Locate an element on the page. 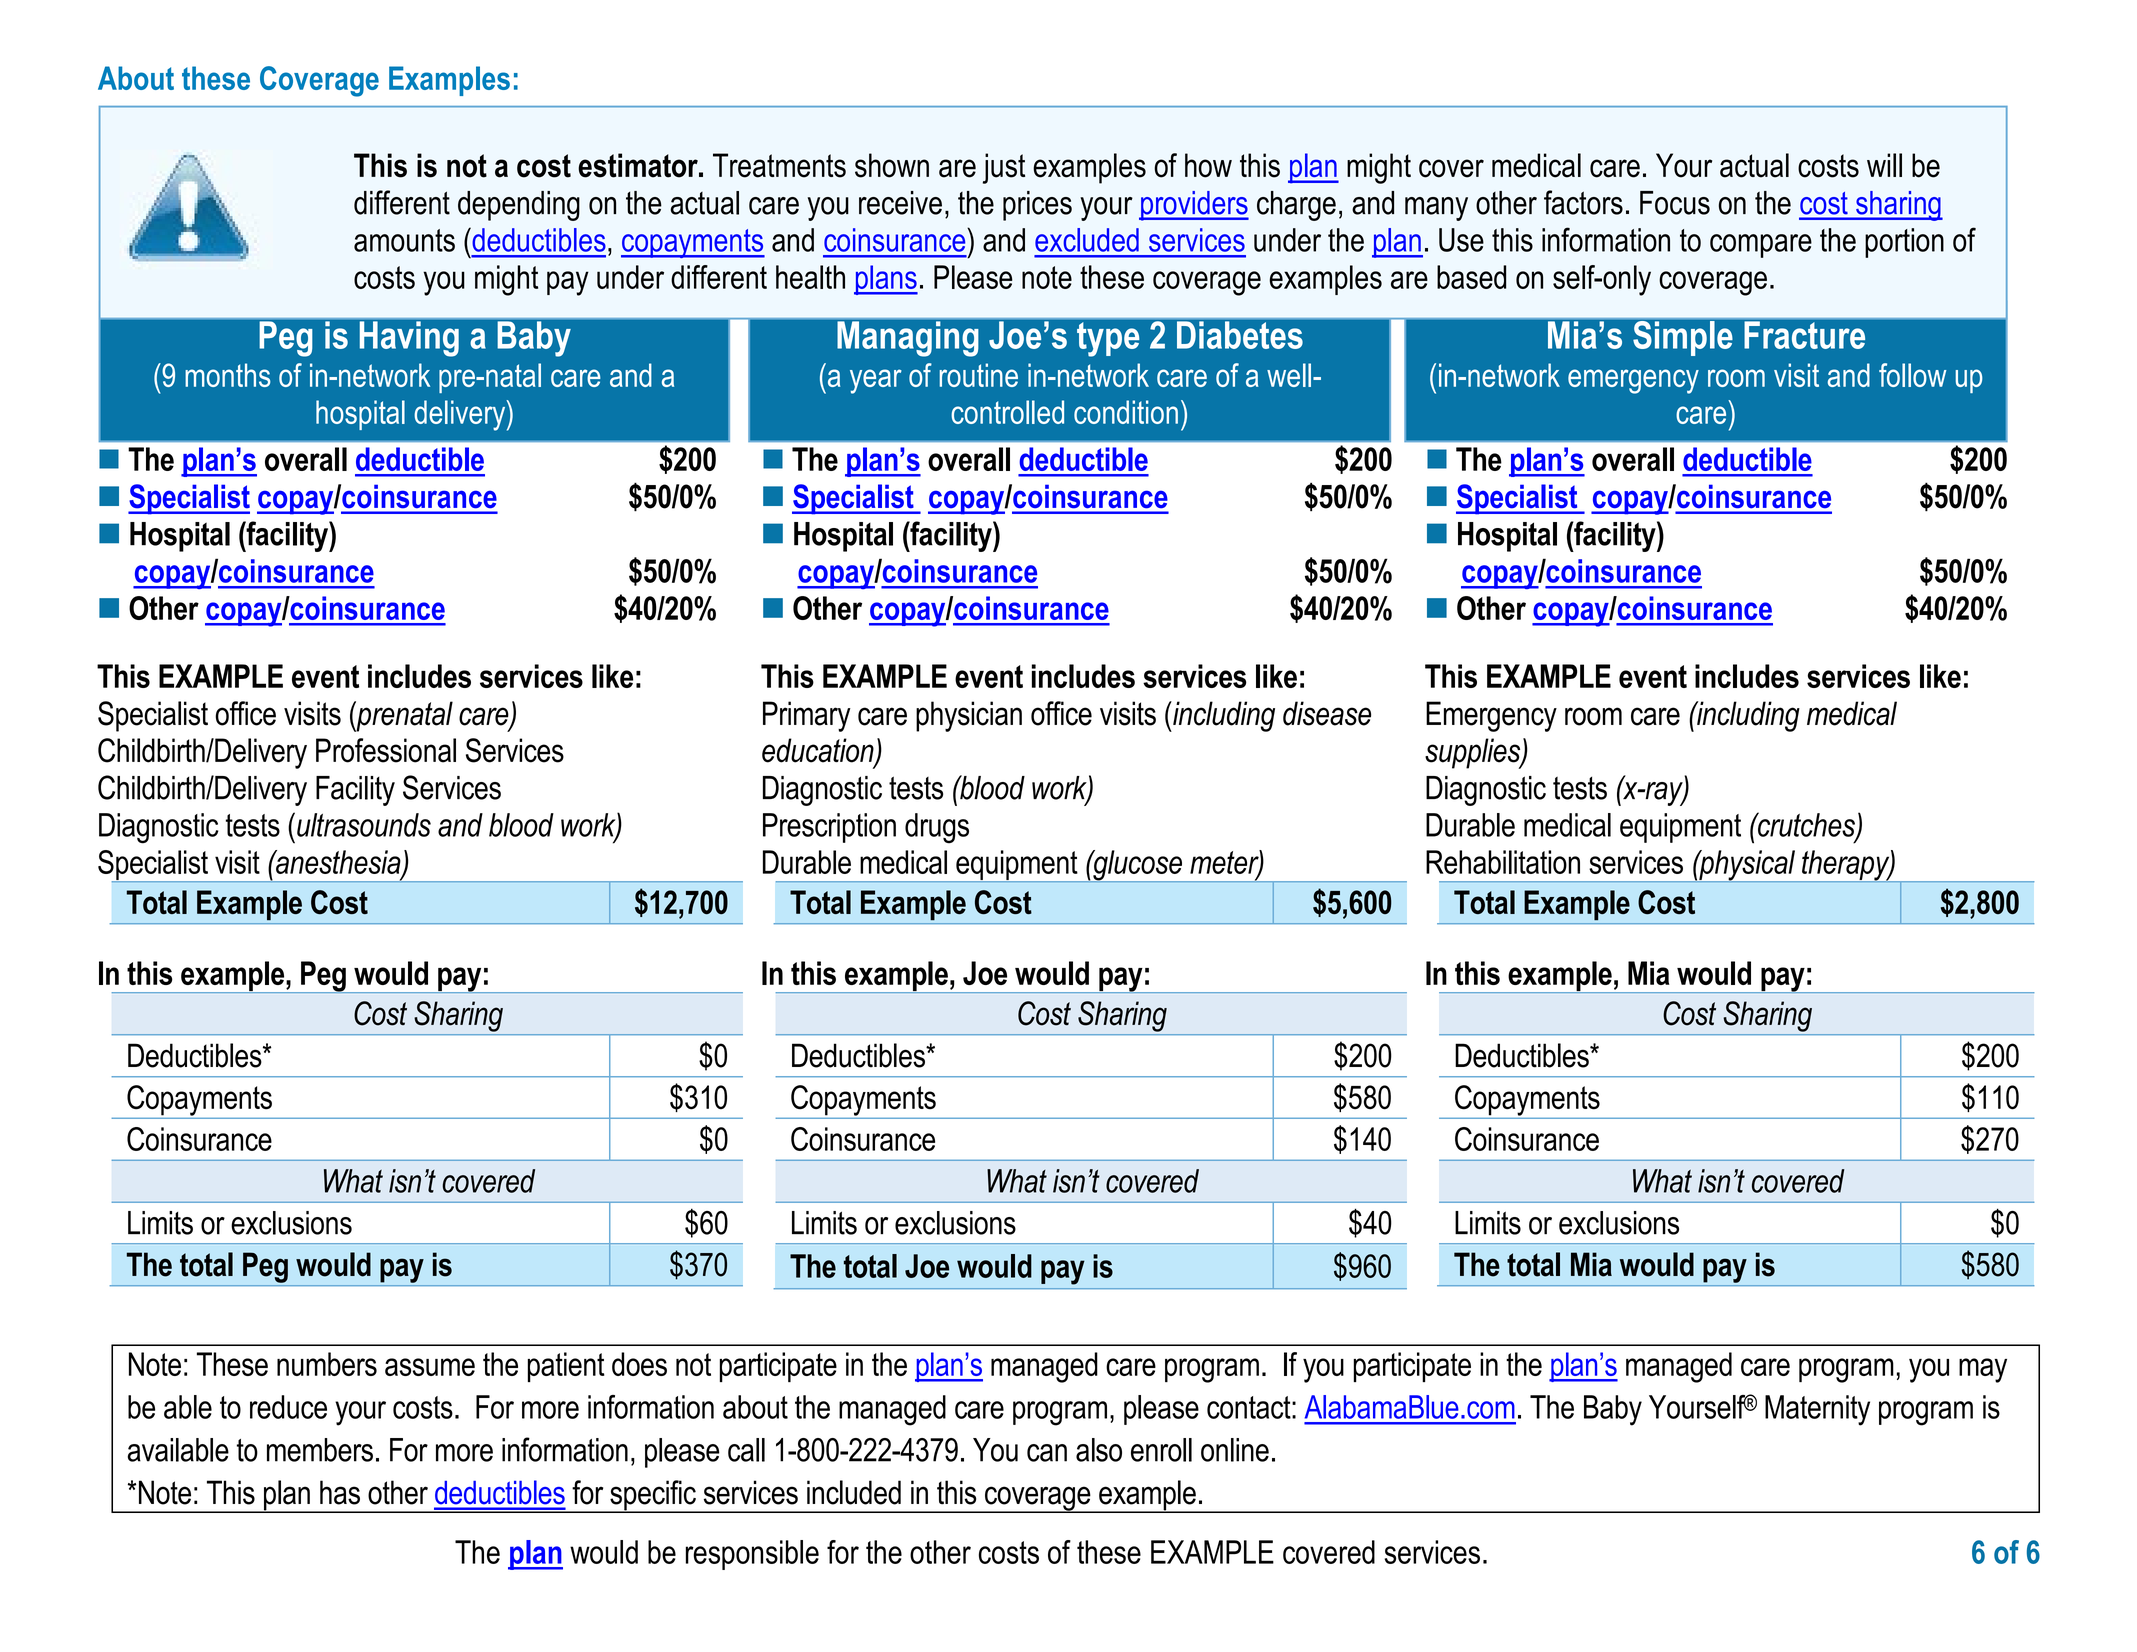 This document has width=2137, height=1652. physician is located at coordinates (969, 716).
